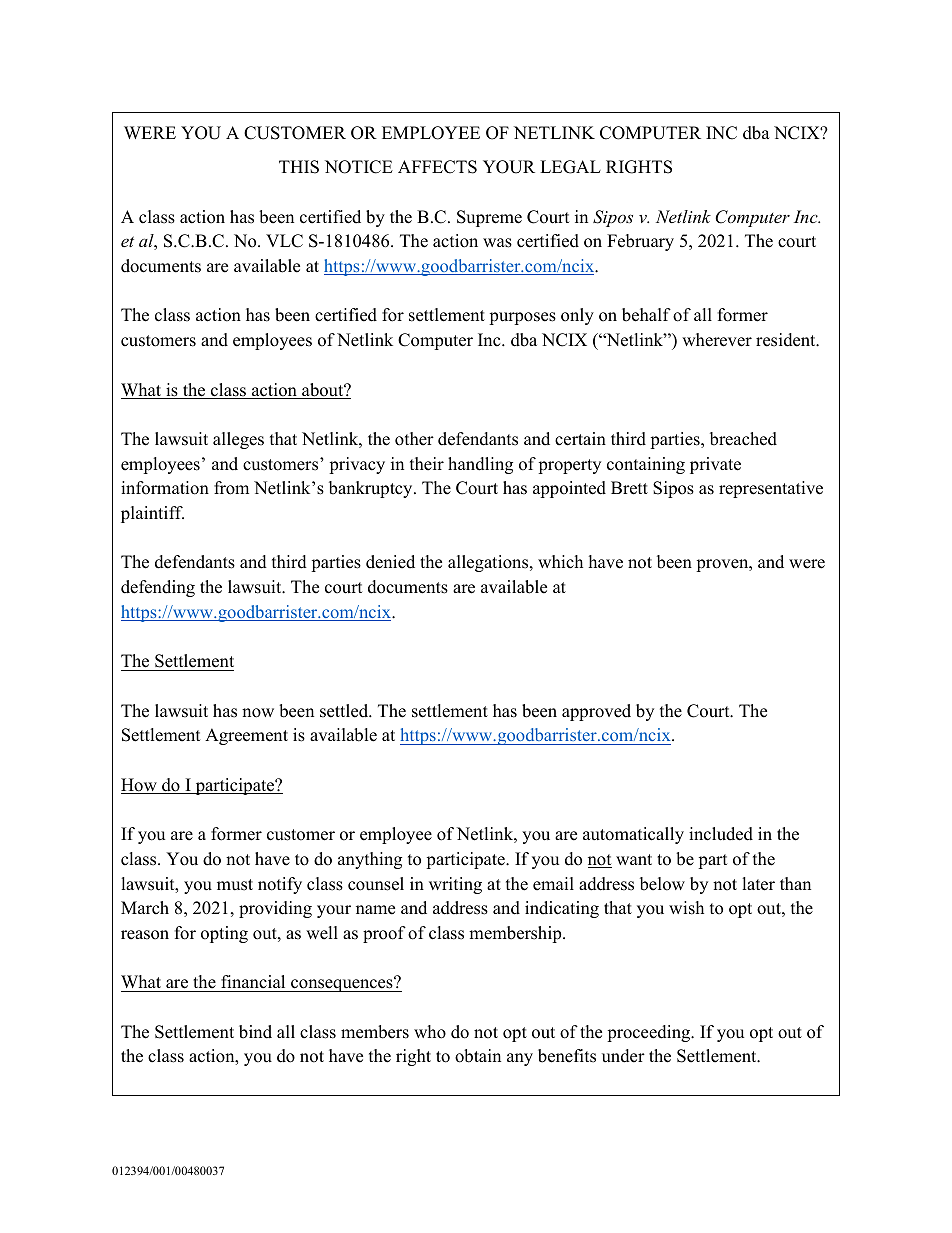 The width and height of the screenshot is (952, 1233). Describe the element at coordinates (596, 712) in the screenshot. I see `approved` at that location.
